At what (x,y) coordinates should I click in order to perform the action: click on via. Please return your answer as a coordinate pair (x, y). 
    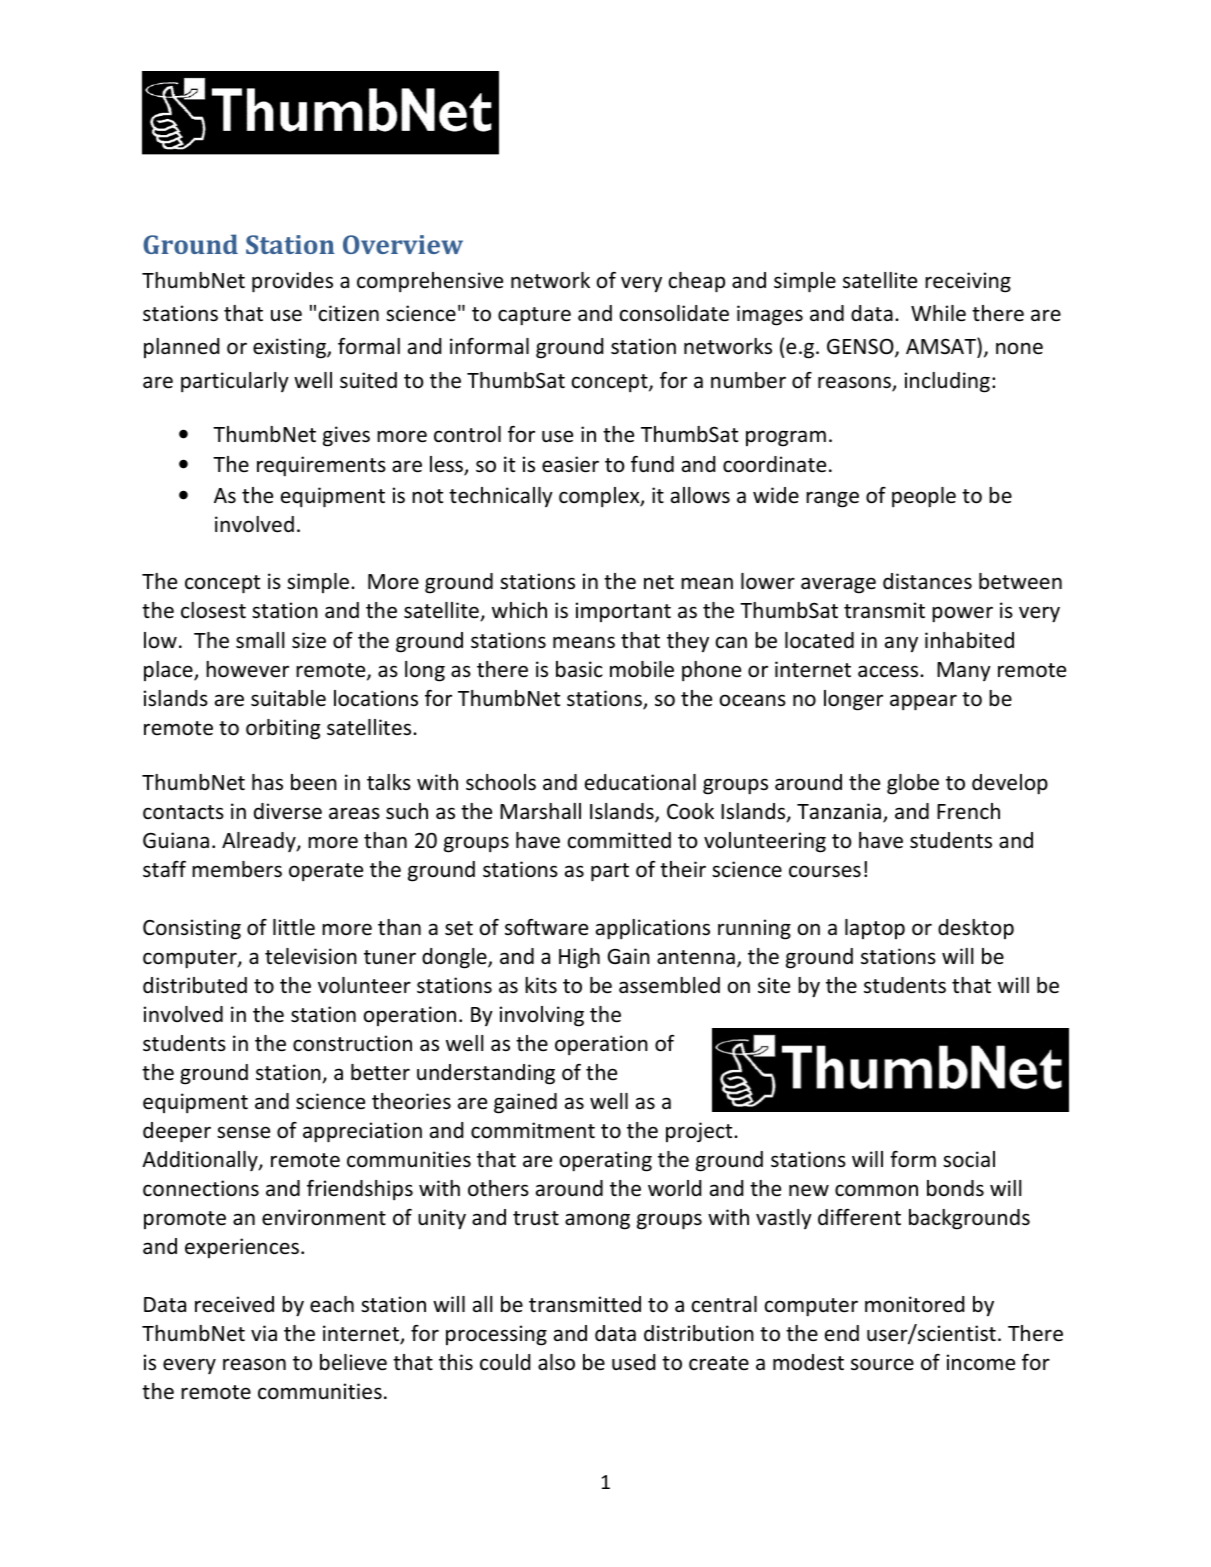
    Looking at the image, I should click on (264, 1333).
